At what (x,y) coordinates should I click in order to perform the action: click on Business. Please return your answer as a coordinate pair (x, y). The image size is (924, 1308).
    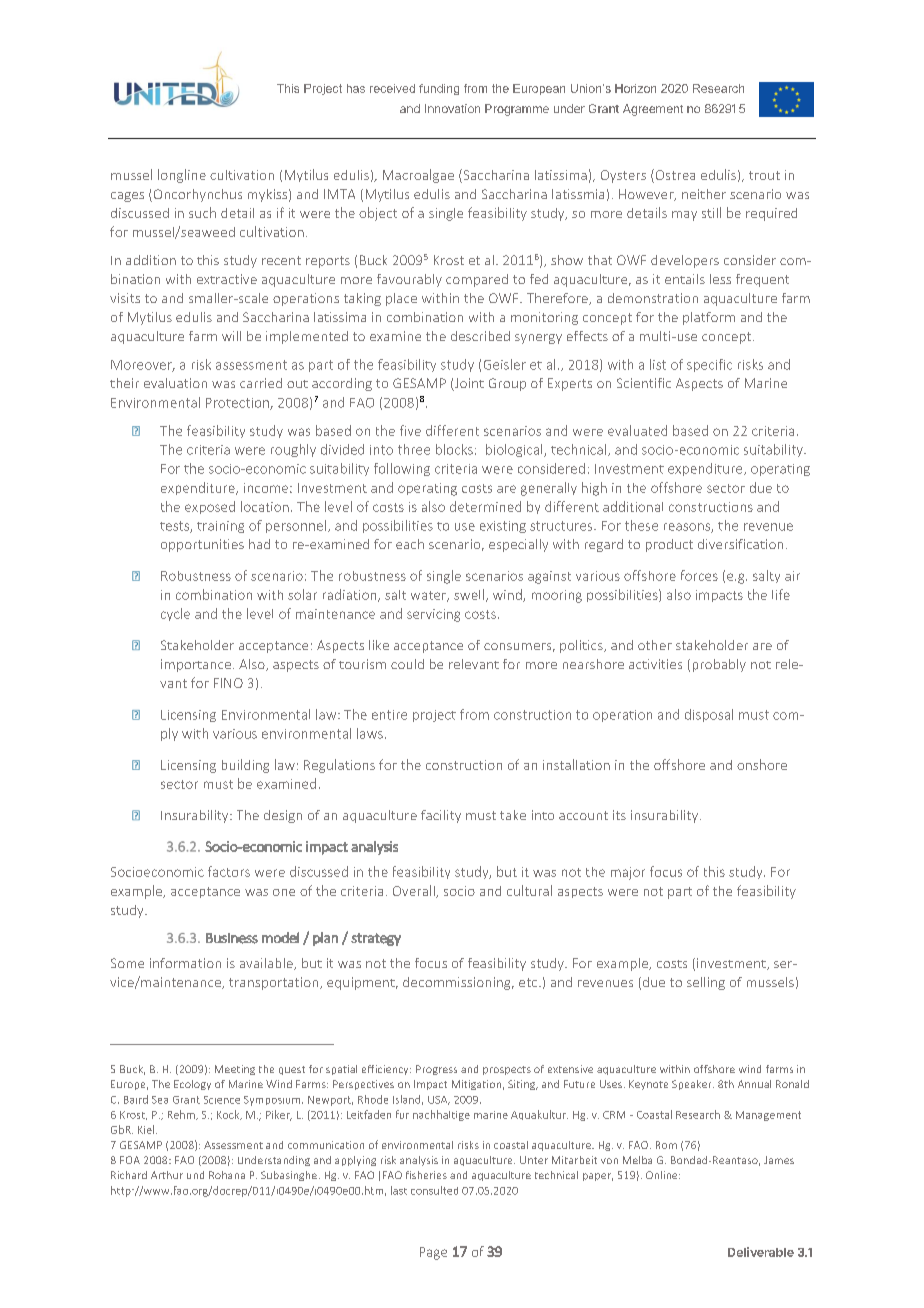
    Looking at the image, I should click on (232, 938).
